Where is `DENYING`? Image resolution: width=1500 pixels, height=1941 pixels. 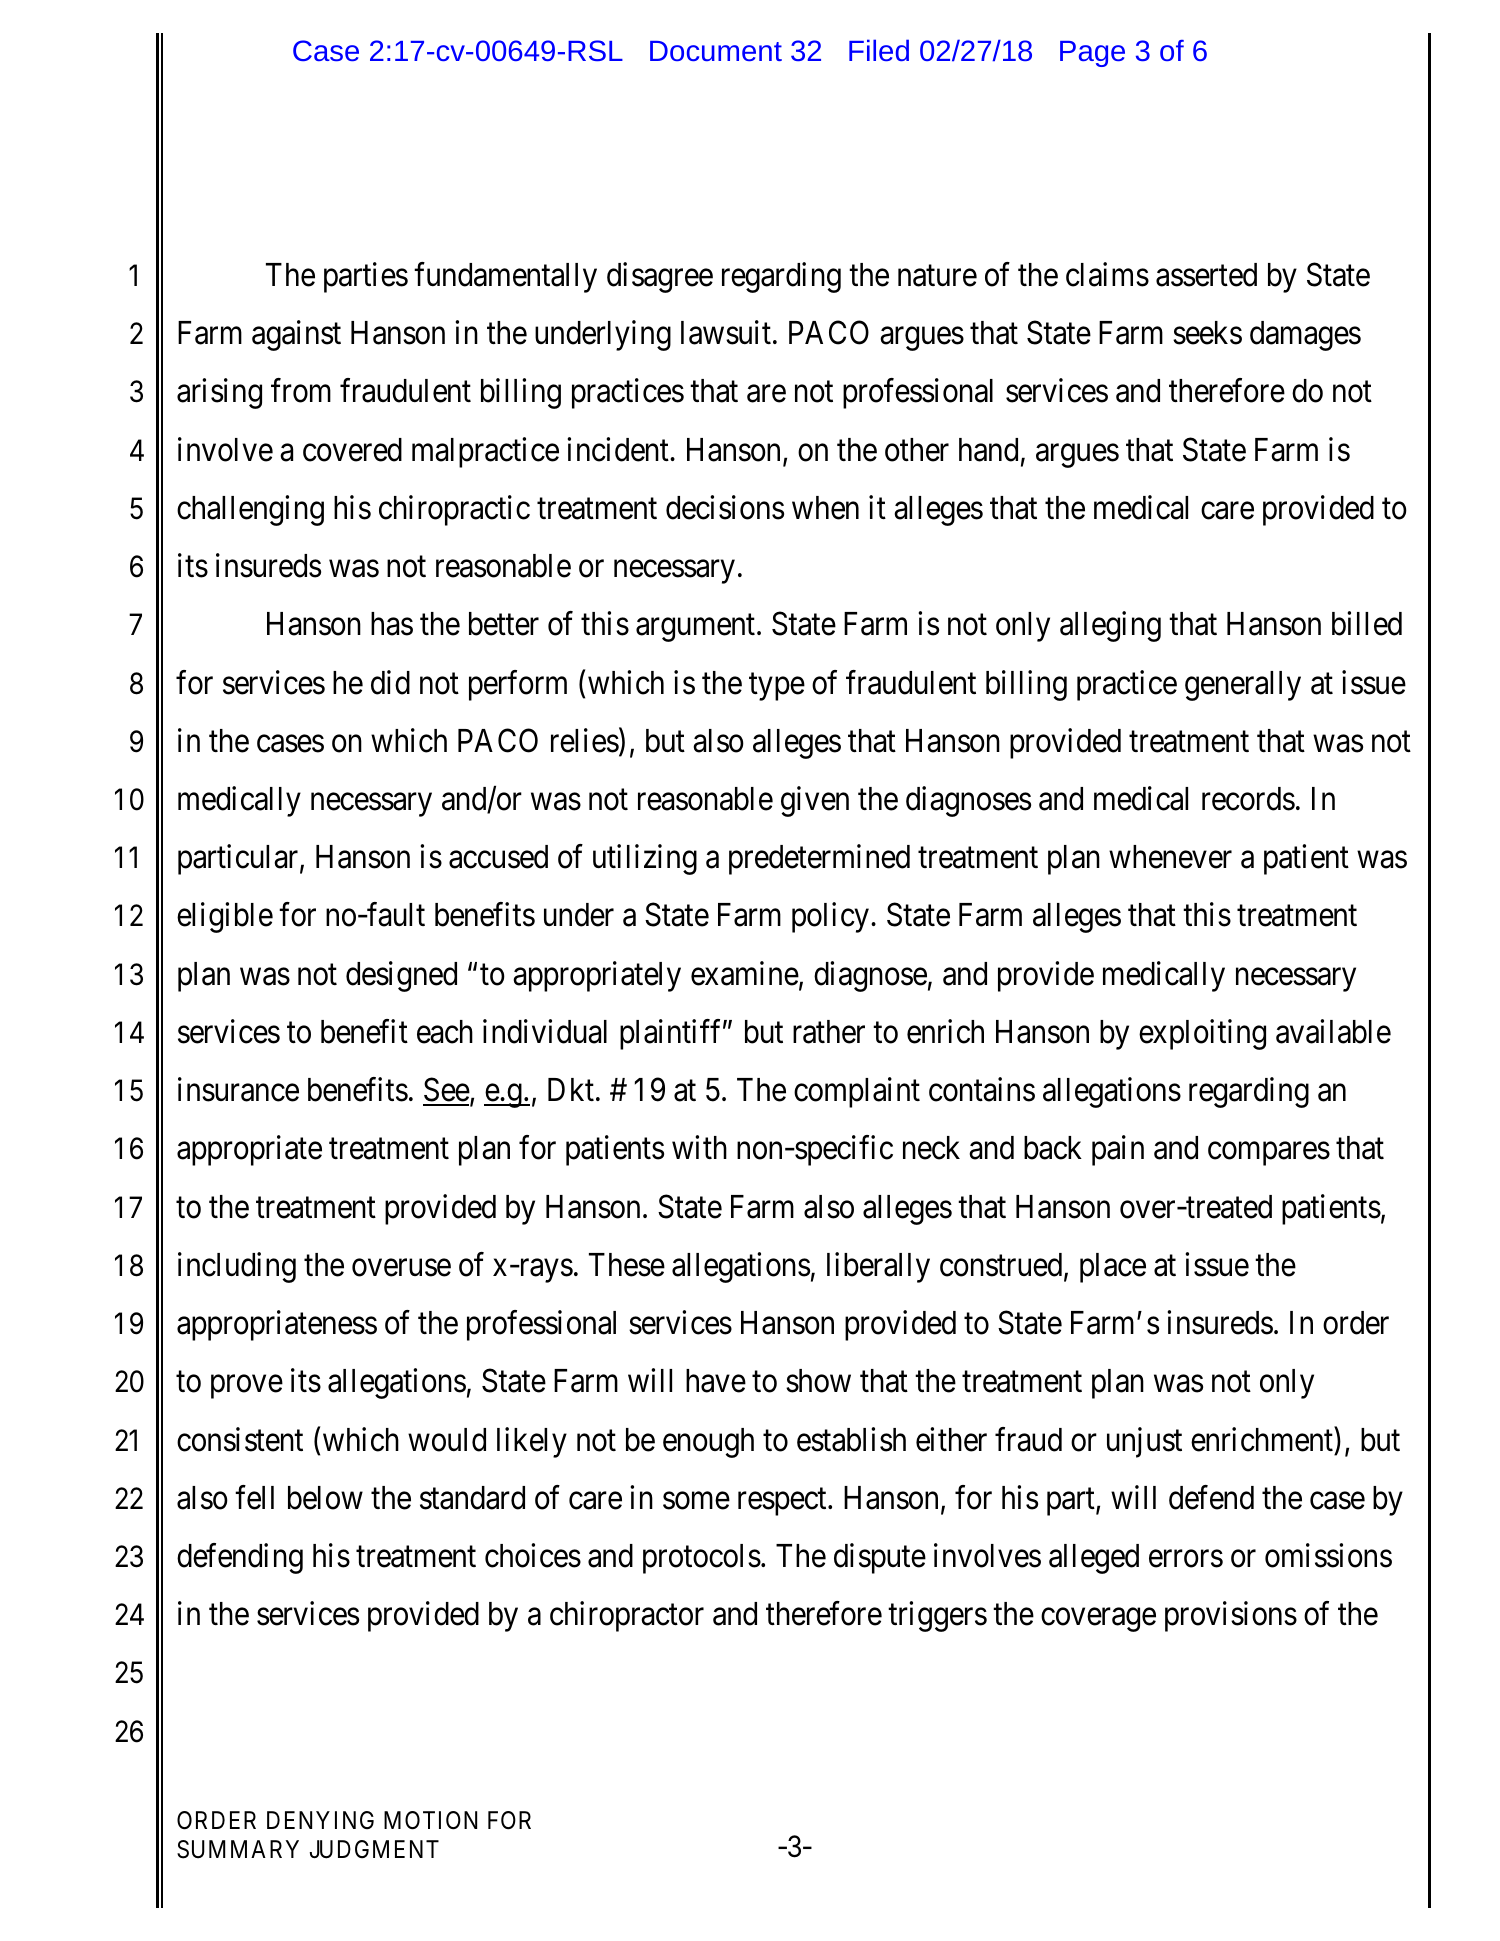
DENYING is located at coordinates (320, 1820).
